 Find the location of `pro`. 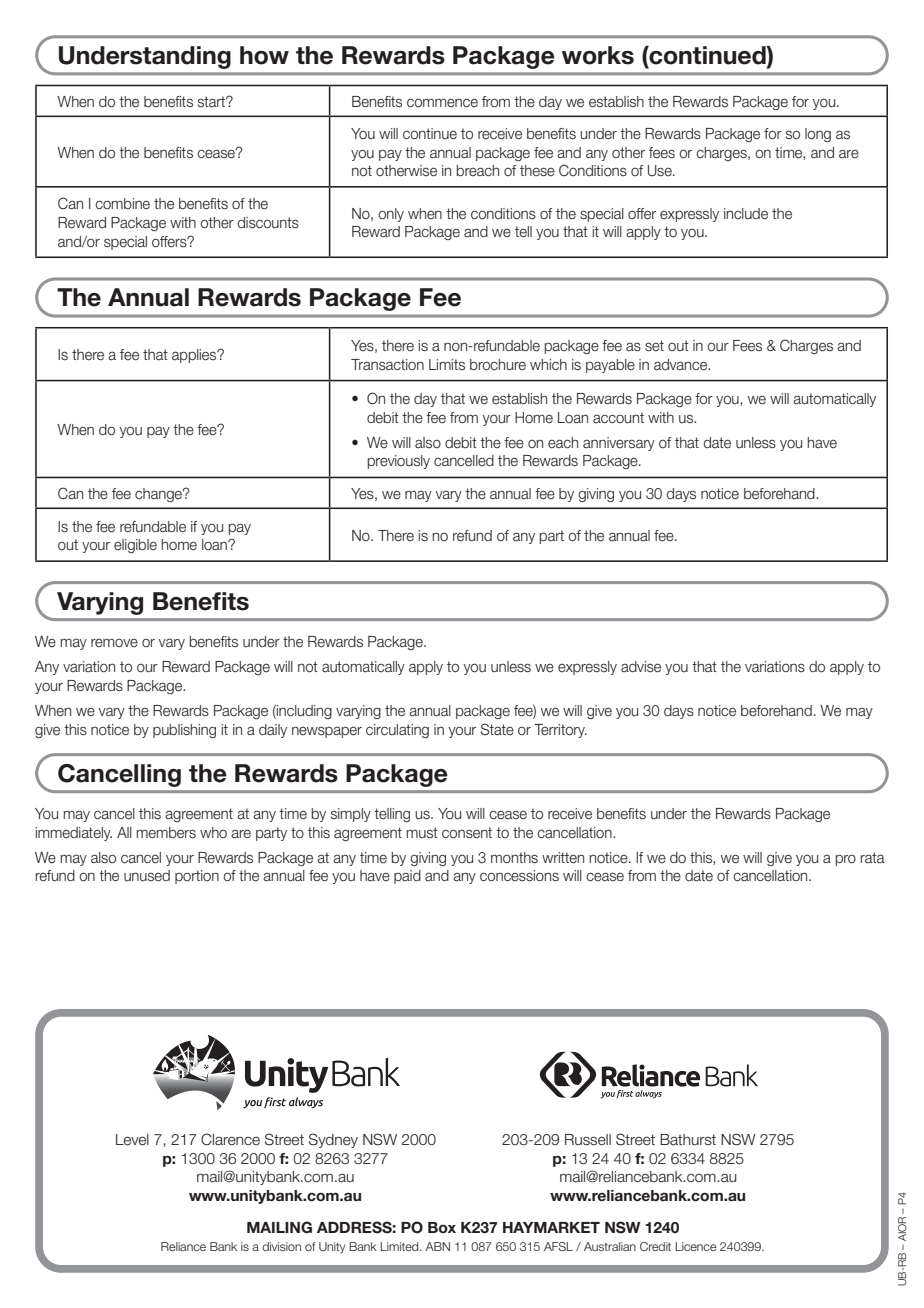

pro is located at coordinates (845, 860).
